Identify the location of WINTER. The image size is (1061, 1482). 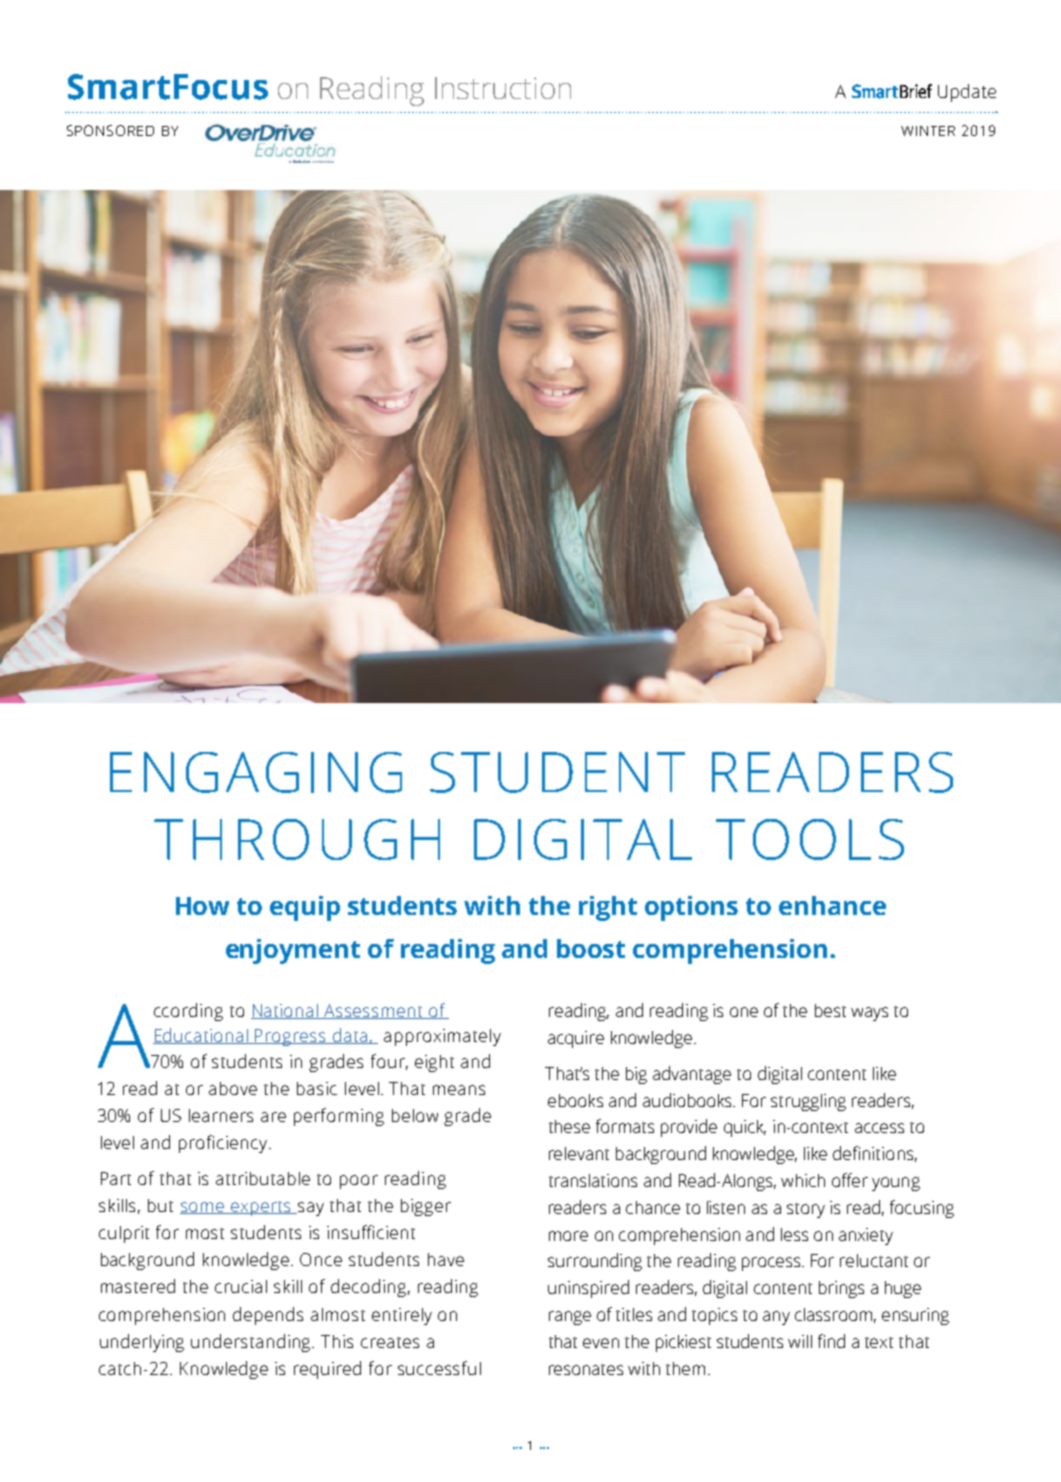
(928, 131).
